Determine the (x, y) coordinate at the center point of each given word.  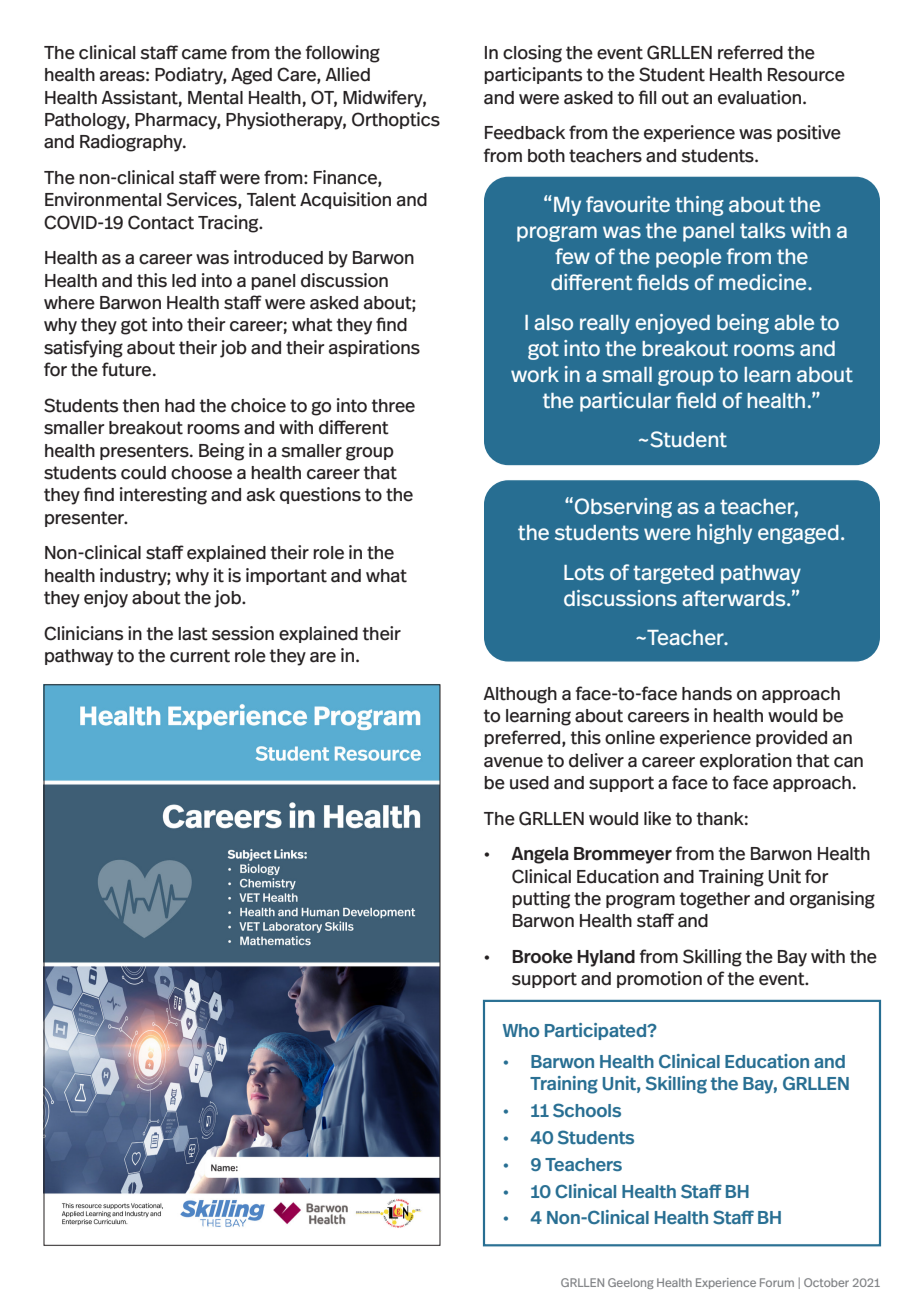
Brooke (542, 957)
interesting (163, 496)
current (200, 656)
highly (724, 534)
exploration (746, 761)
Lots (584, 572)
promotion (659, 979)
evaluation (761, 97)
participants (533, 75)
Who (521, 1030)
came (204, 54)
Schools (587, 1110)
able (794, 322)
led (184, 281)
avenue (513, 762)
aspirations (374, 348)
